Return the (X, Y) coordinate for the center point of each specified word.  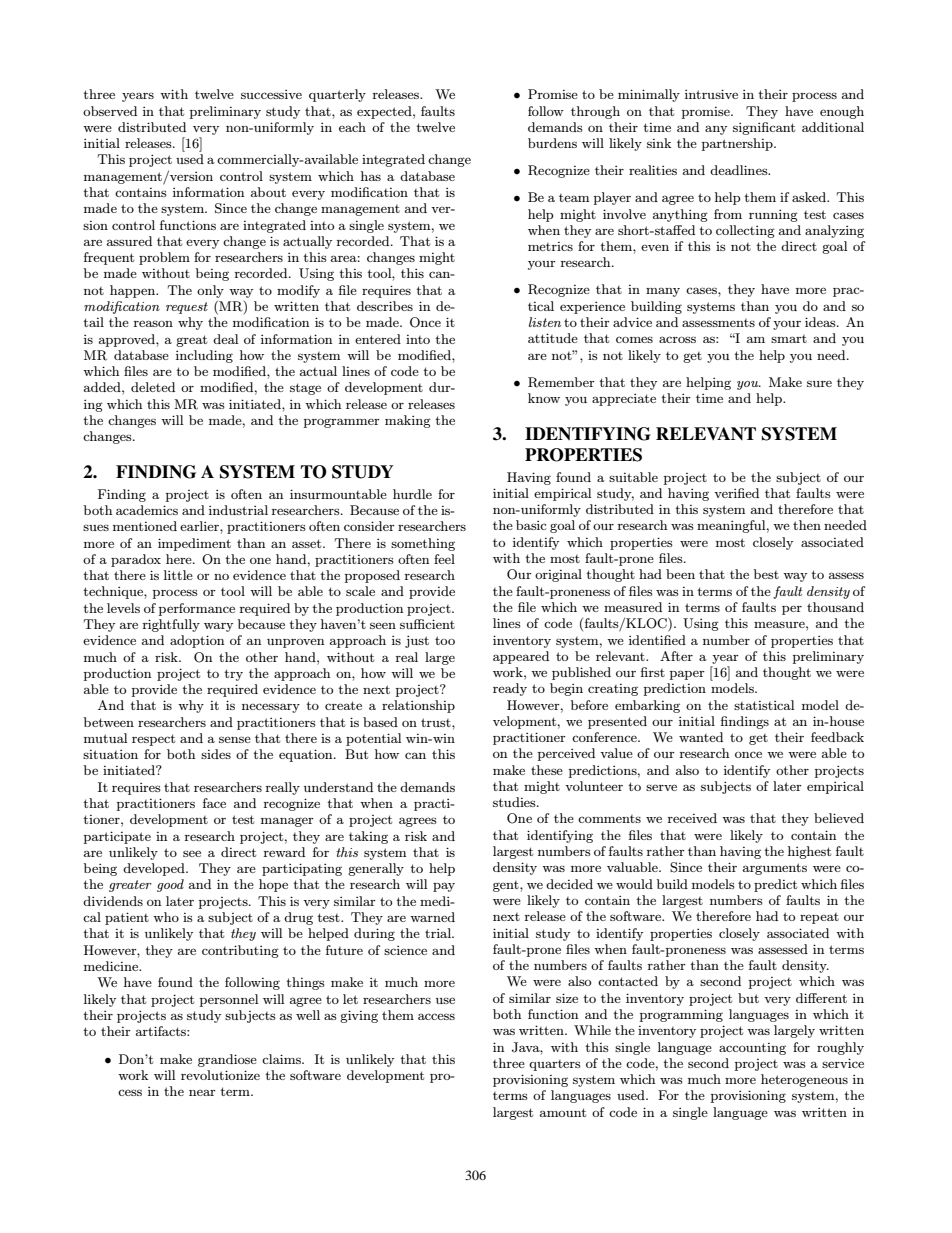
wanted (701, 737)
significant (764, 128)
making (408, 421)
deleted (153, 387)
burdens (552, 143)
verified (736, 493)
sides (216, 754)
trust (437, 722)
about (268, 192)
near (202, 1092)
